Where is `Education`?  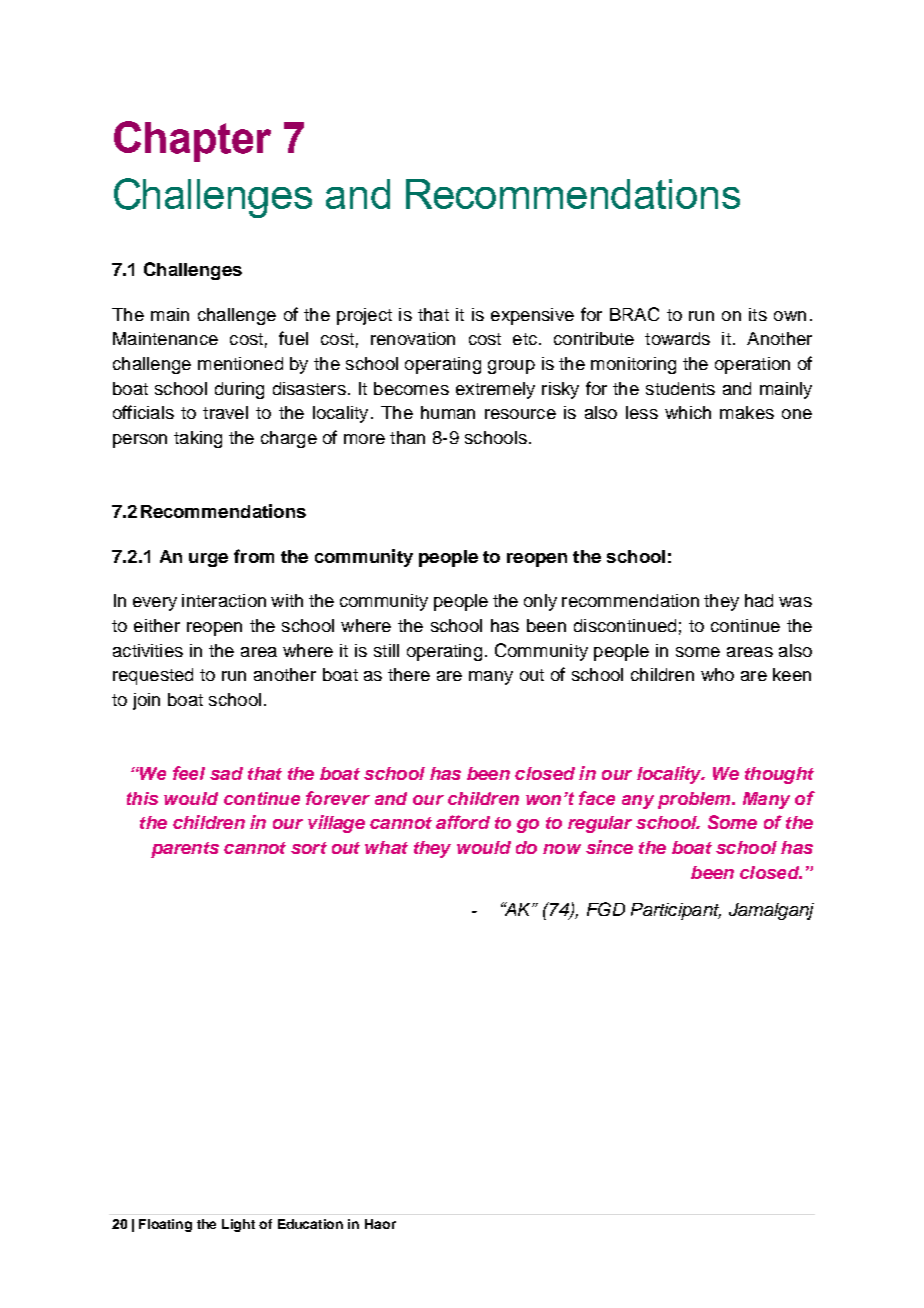 Education is located at coordinates (310, 1224).
